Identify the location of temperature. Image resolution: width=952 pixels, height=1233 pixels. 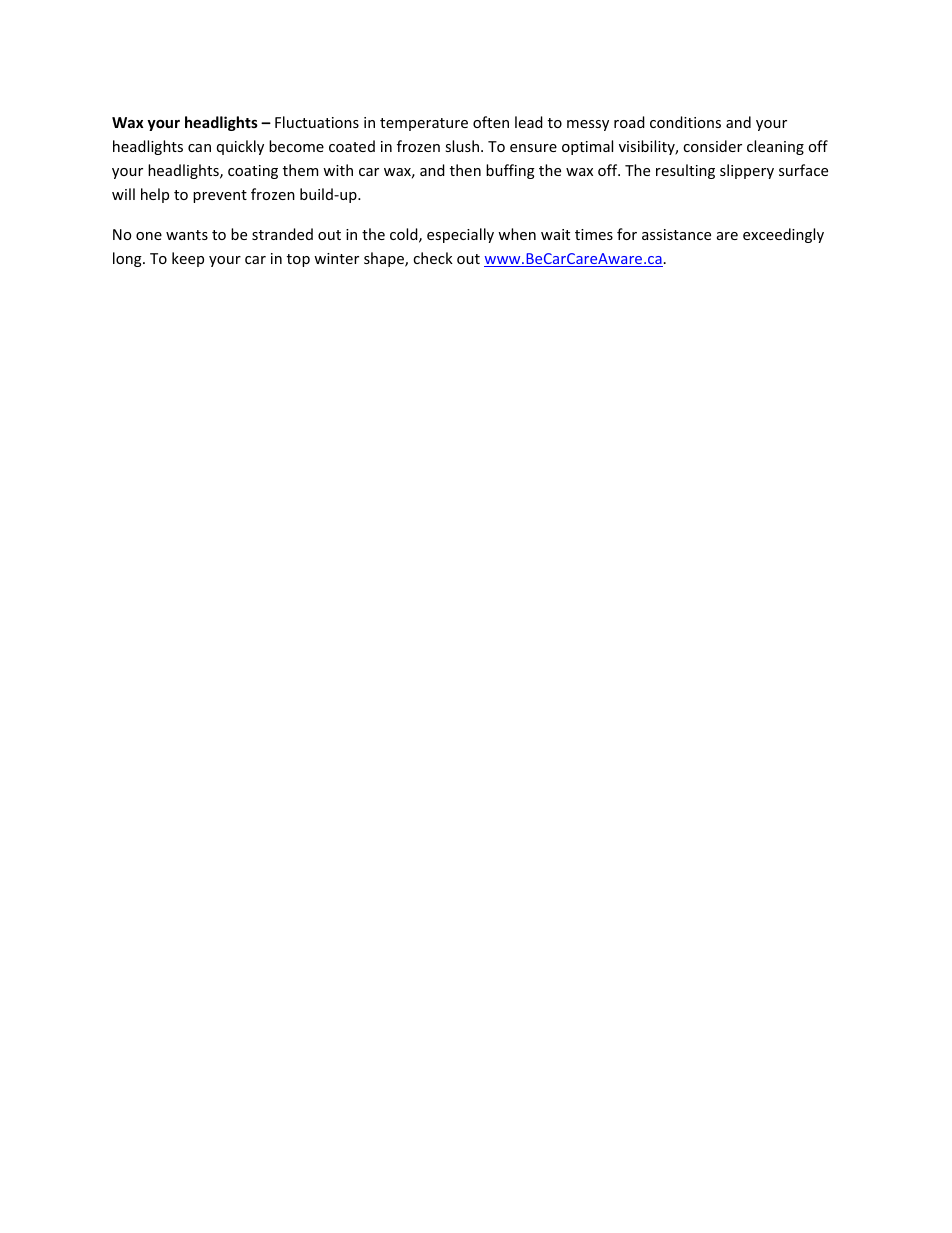
(424, 124).
